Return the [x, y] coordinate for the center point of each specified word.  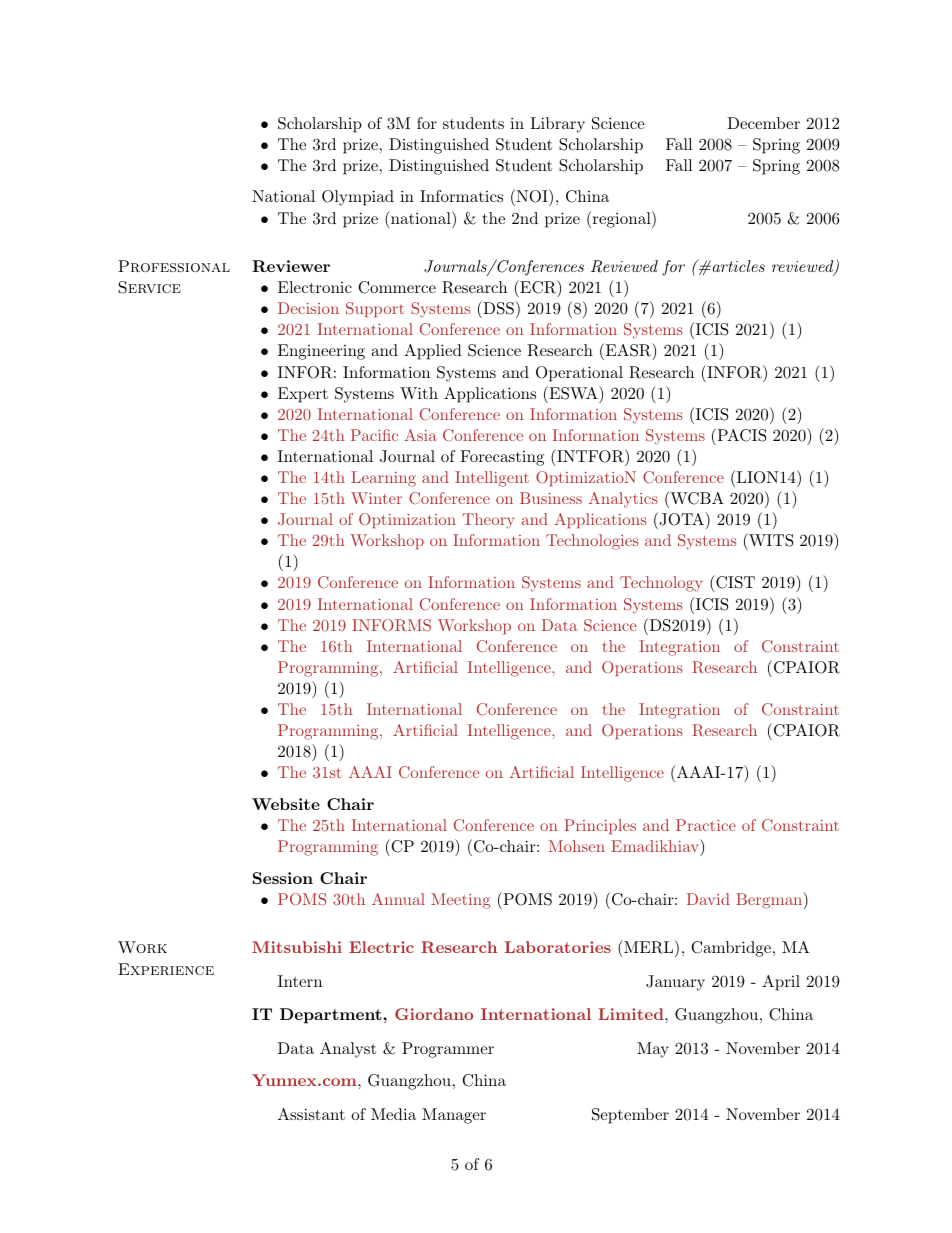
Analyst [348, 1050]
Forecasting [502, 458]
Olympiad [358, 198]
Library [557, 125]
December [763, 123]
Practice [706, 825]
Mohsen [577, 846]
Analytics [623, 500]
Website [286, 804]
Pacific [374, 435]
